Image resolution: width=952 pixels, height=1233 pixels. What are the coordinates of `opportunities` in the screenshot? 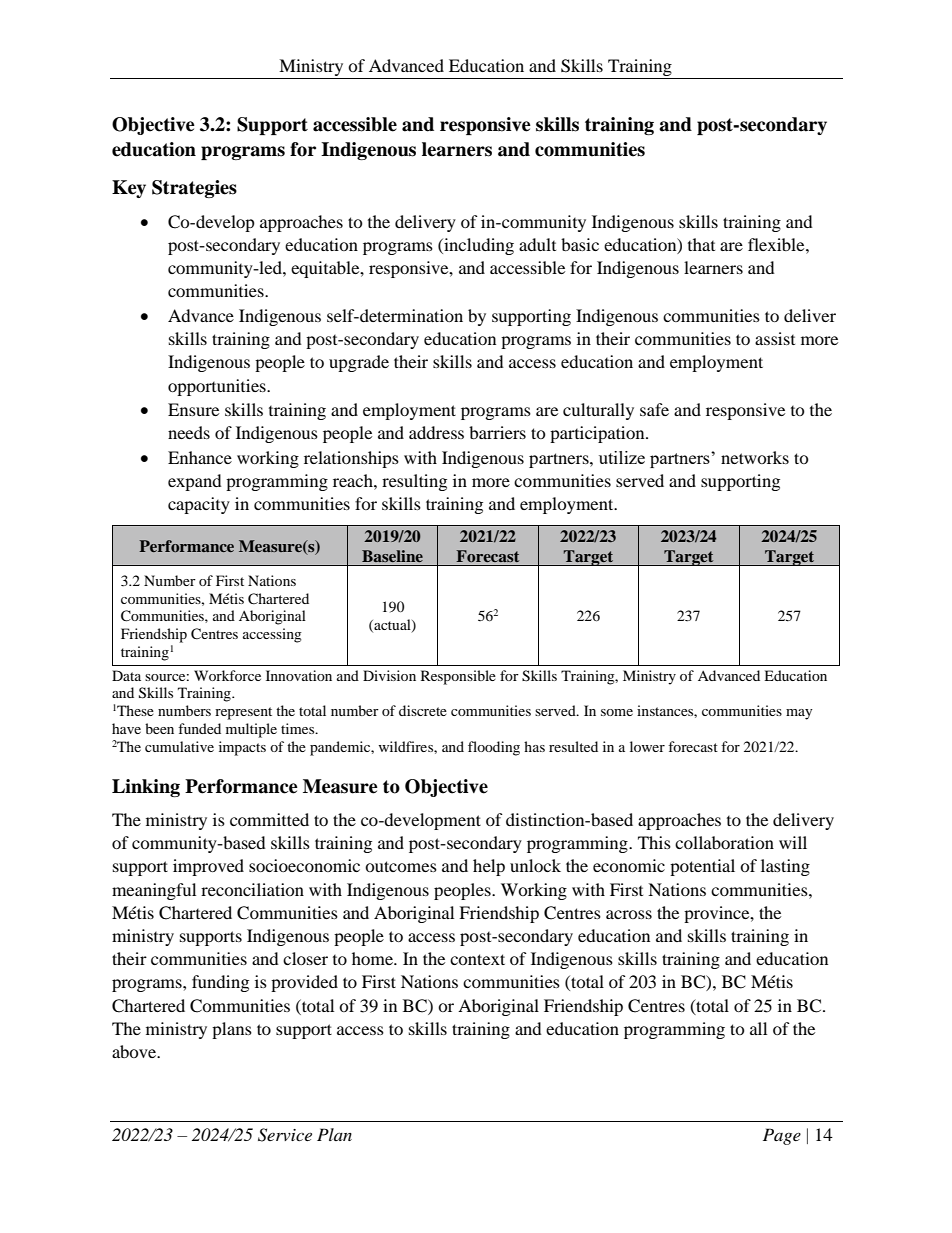 It's located at (218, 387).
